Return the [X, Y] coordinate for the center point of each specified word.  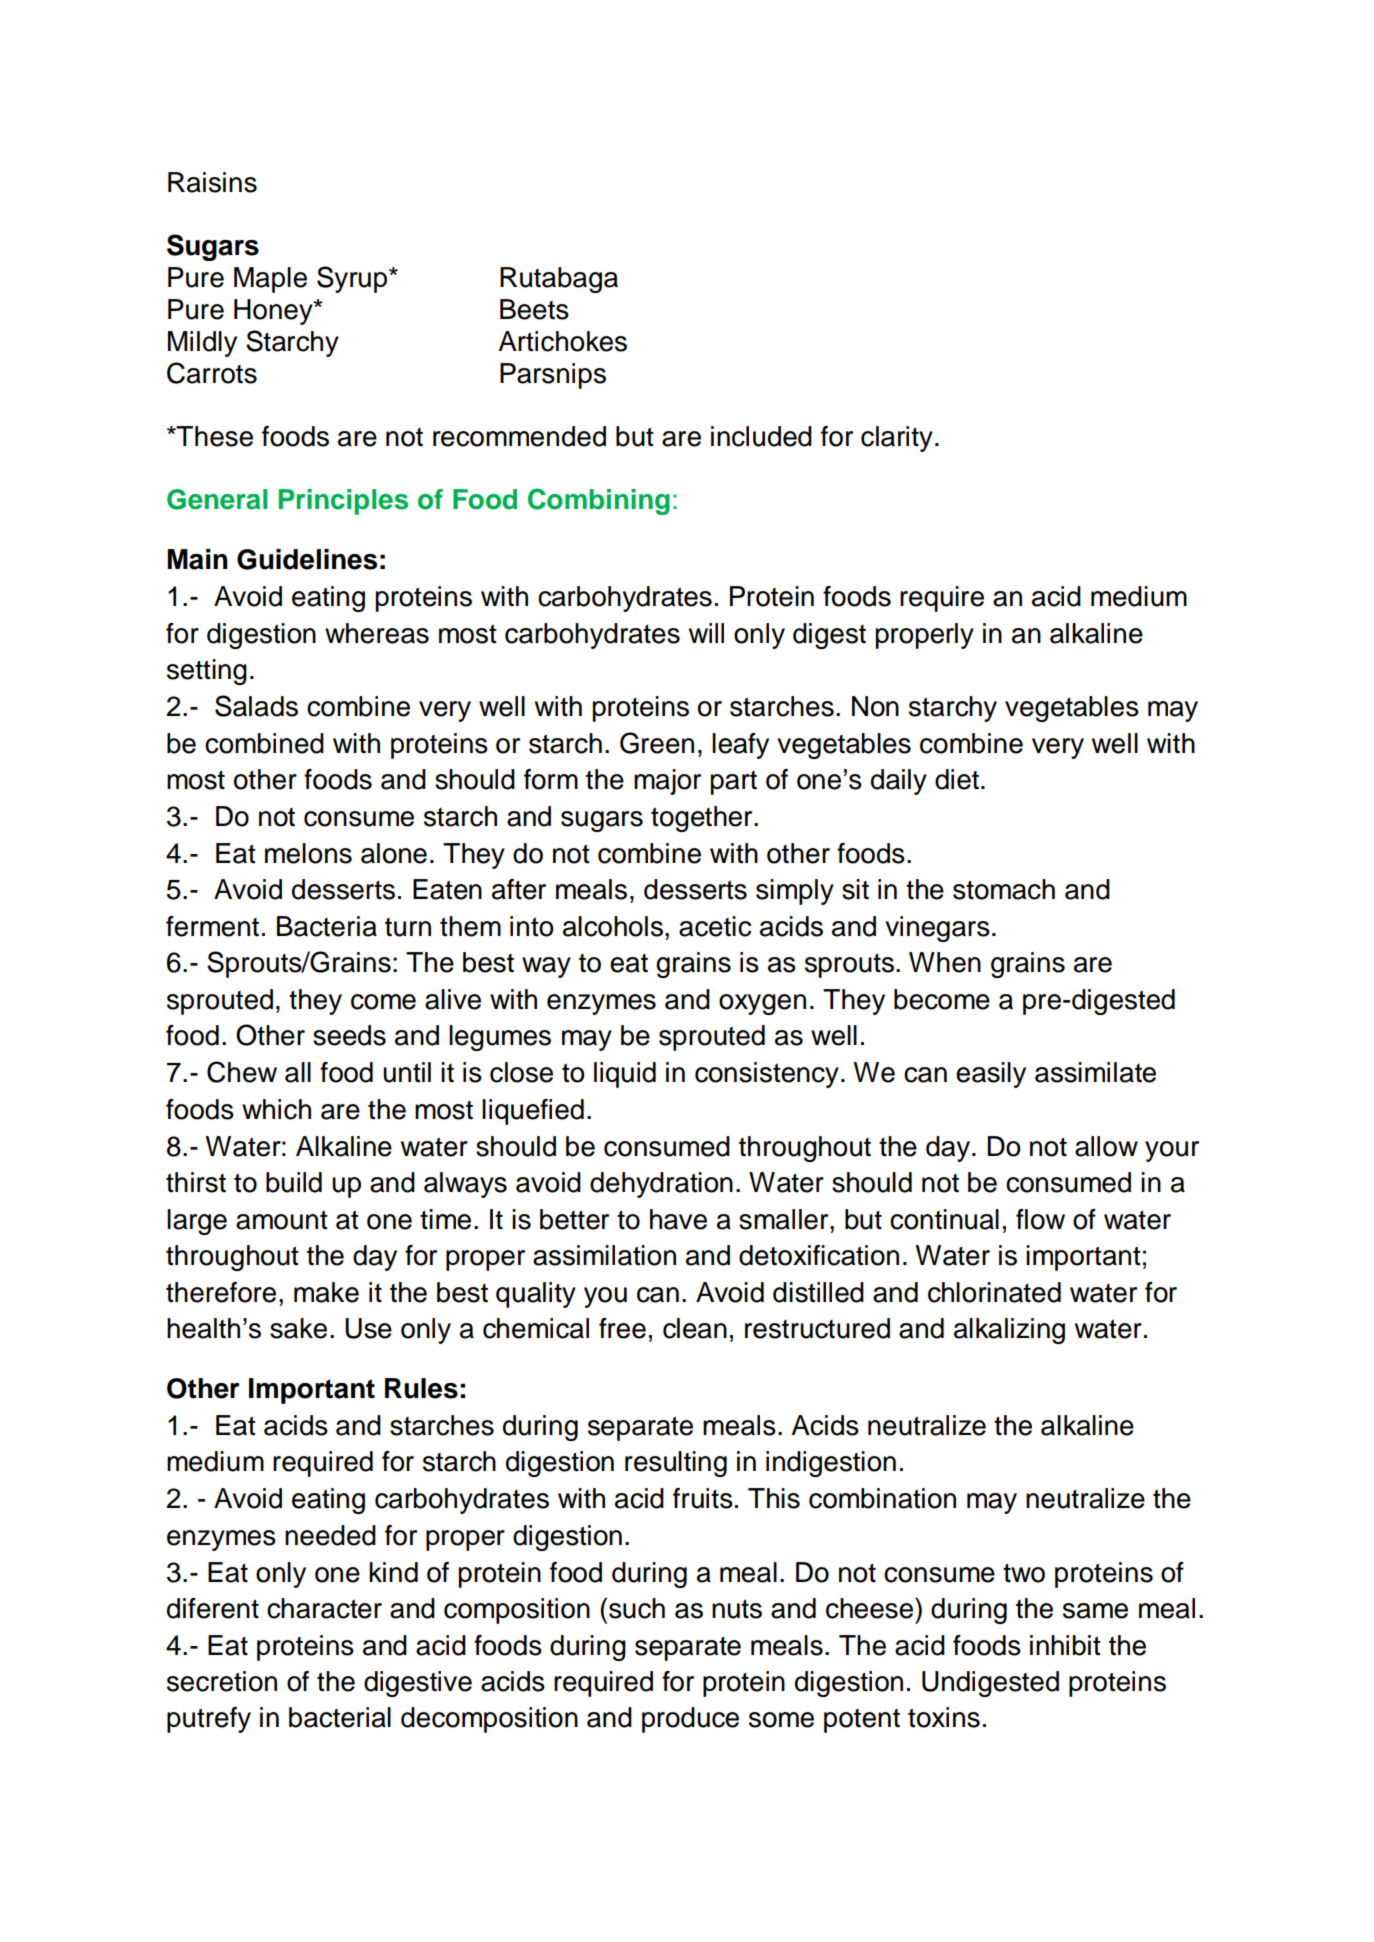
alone [394, 853]
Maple [270, 280]
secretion [222, 1681]
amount [282, 1220]
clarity [897, 439]
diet [958, 779]
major [667, 782]
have [678, 1219]
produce [690, 1720]
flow [1040, 1219]
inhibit [1065, 1645]
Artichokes [562, 341]
